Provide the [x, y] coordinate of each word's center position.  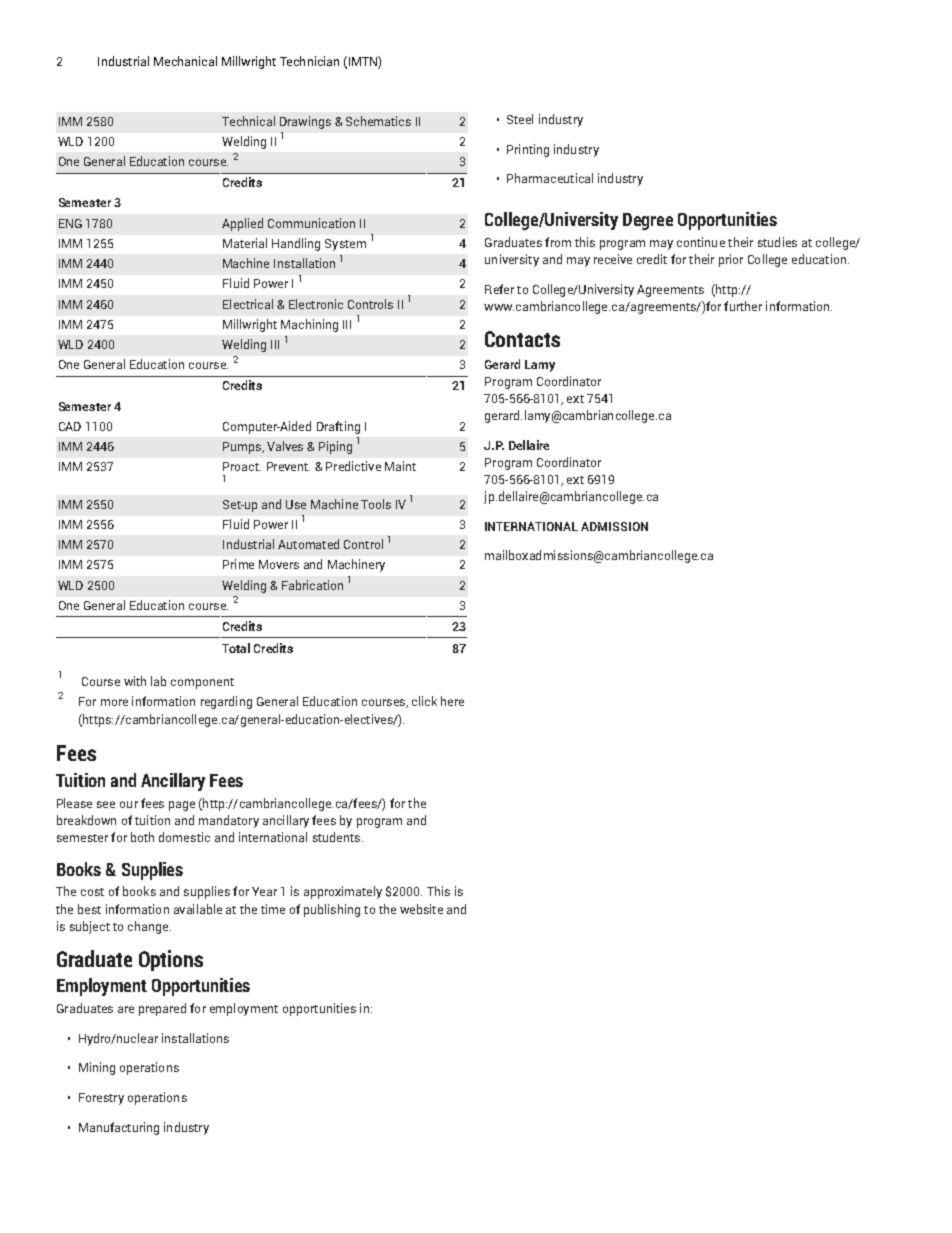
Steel [520, 119]
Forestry [101, 1099]
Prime [238, 564]
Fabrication [312, 585]
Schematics [378, 121]
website [421, 909]
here [452, 701]
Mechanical [185, 61]
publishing [332, 910]
